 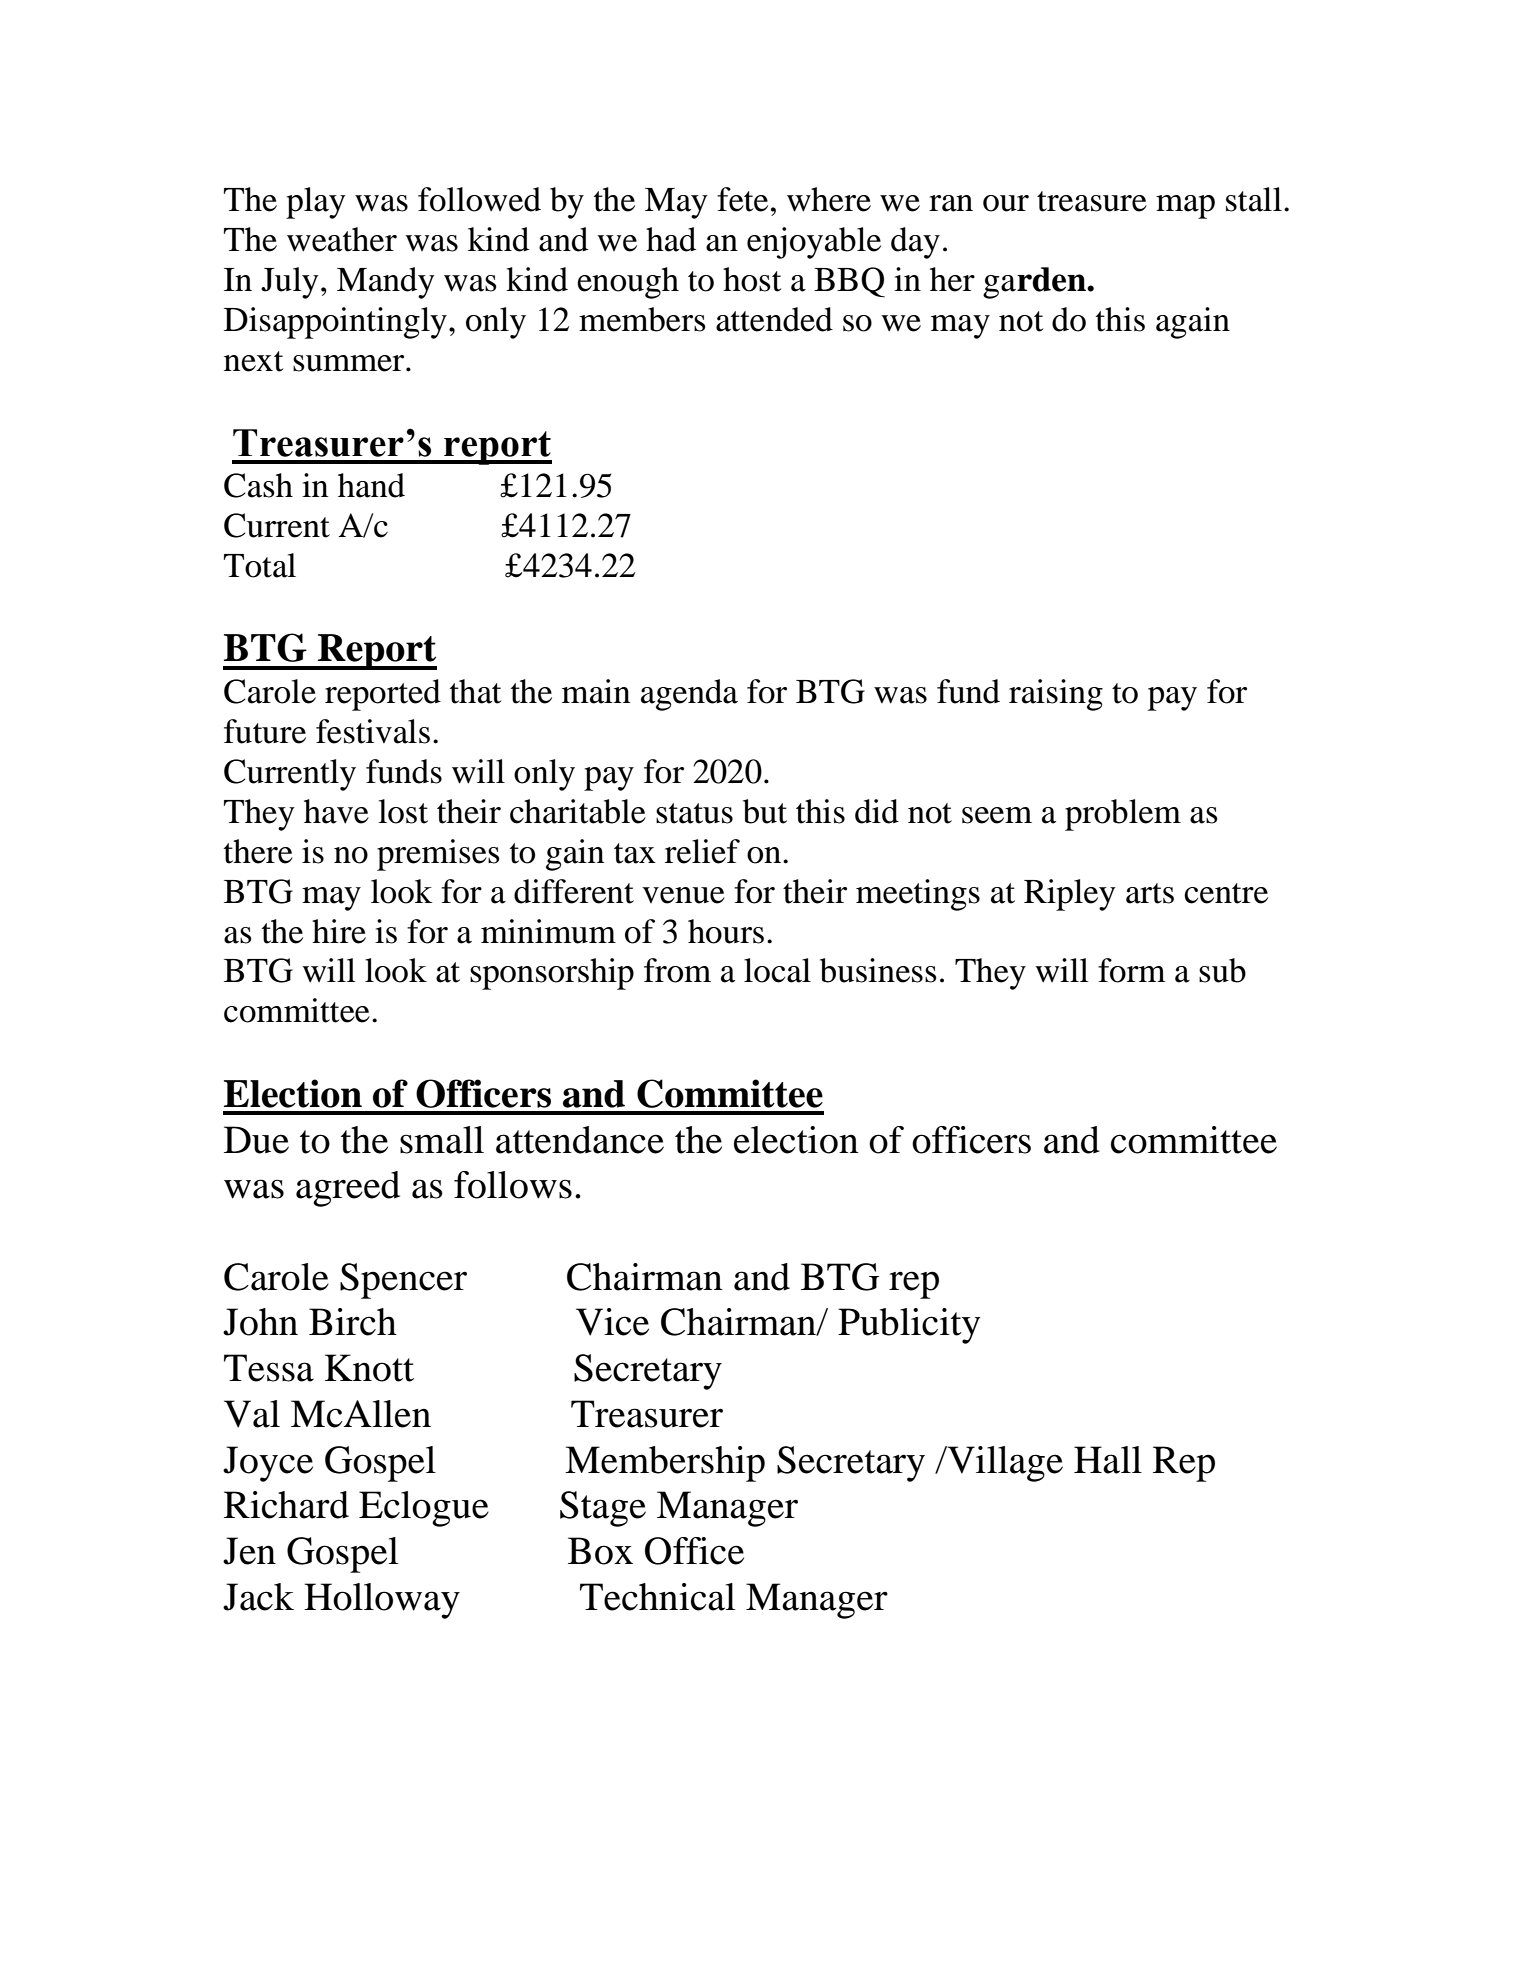 What do you see at coordinates (580, 1140) in the image?
I see `attendance` at bounding box center [580, 1140].
